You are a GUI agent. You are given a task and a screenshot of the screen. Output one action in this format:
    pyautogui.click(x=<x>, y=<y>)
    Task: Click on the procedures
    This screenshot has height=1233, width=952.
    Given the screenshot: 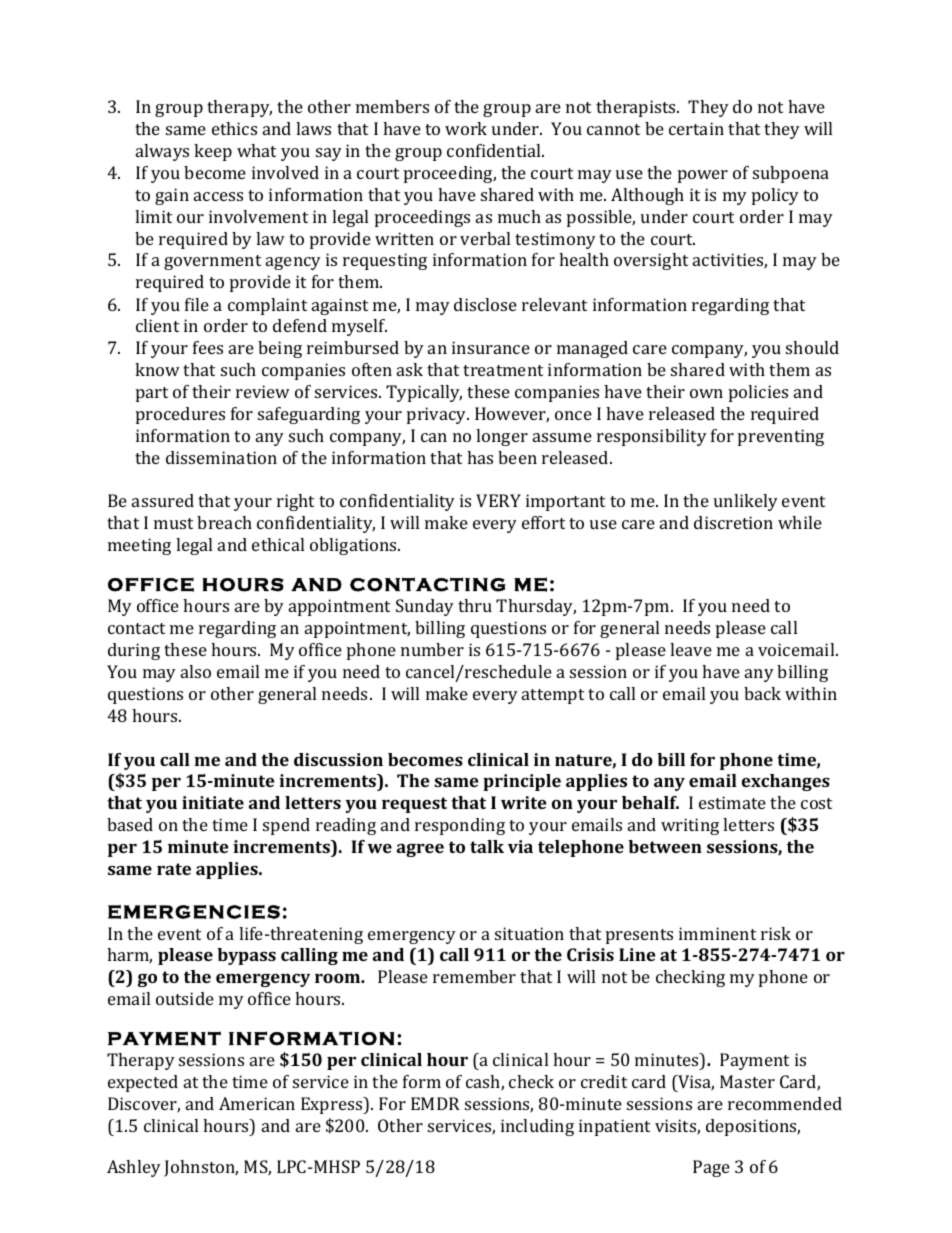 What is the action you would take?
    pyautogui.click(x=180, y=415)
